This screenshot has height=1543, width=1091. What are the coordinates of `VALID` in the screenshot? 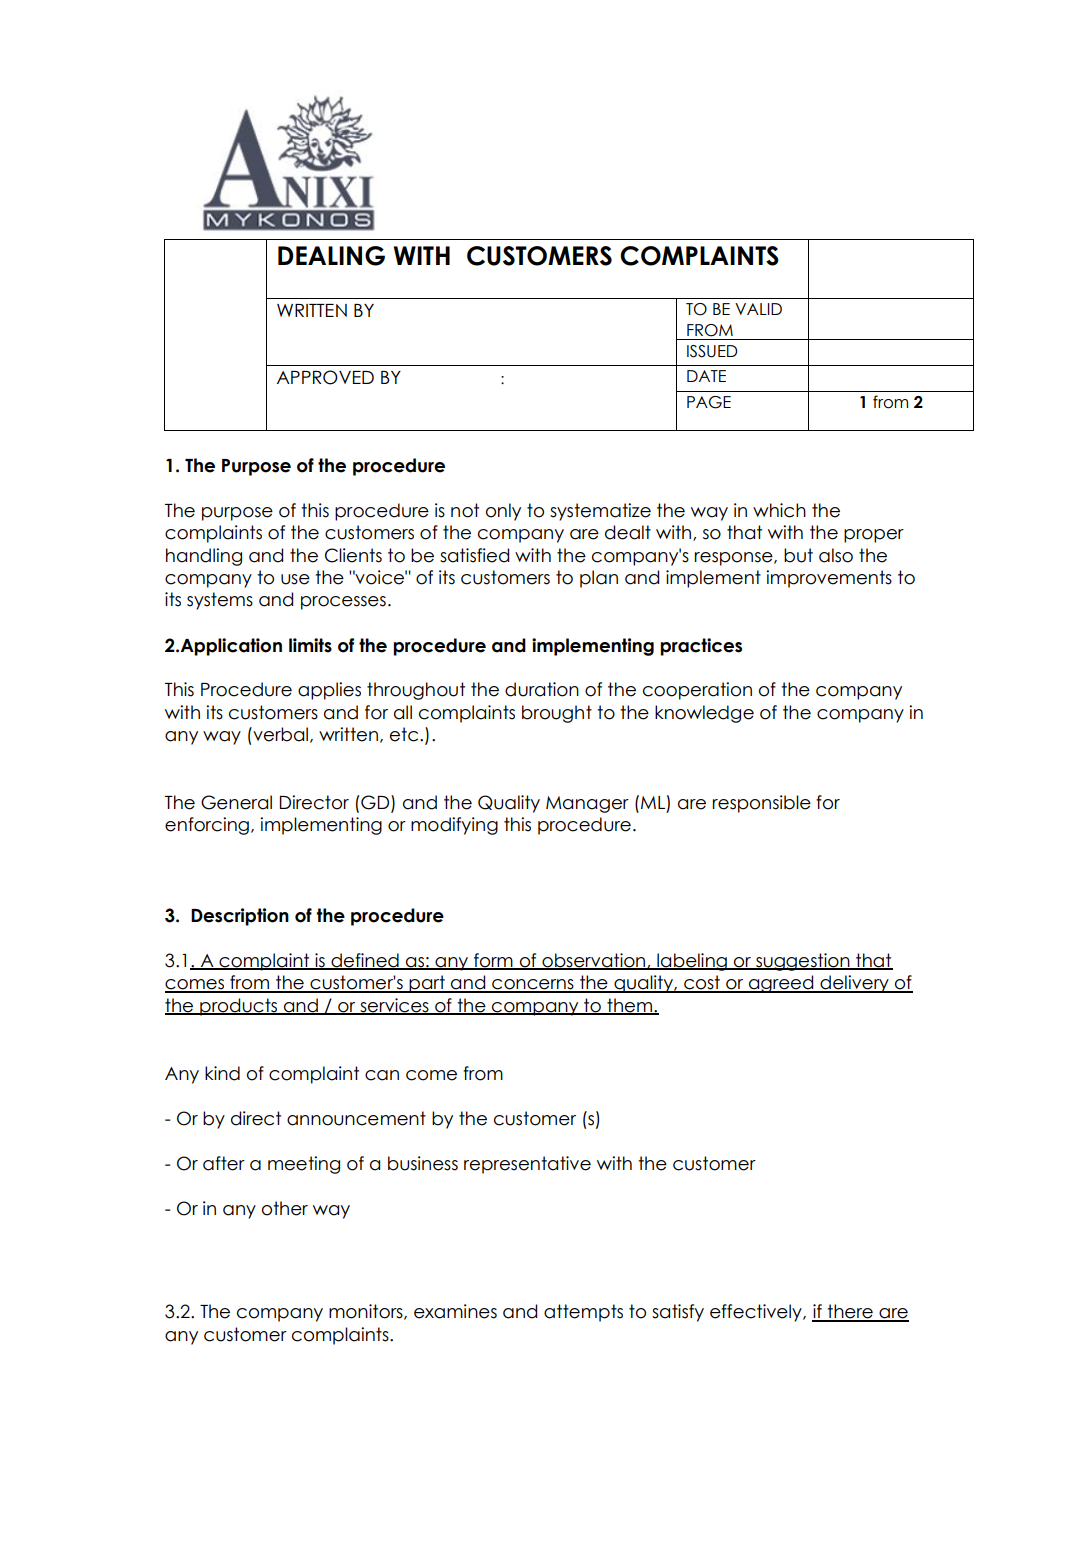 It's located at (758, 309).
